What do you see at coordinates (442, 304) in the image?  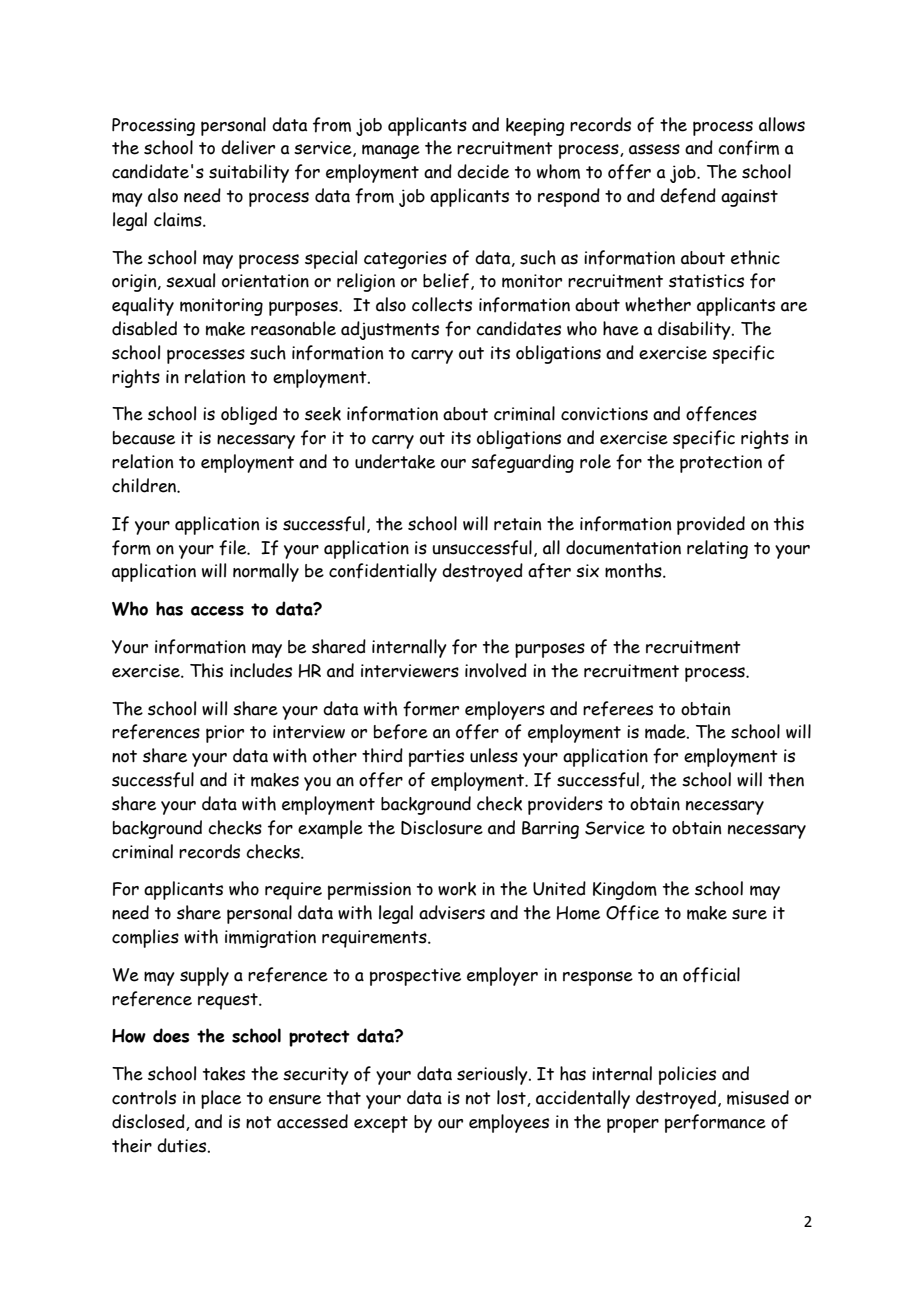 I see `collects` at bounding box center [442, 304].
